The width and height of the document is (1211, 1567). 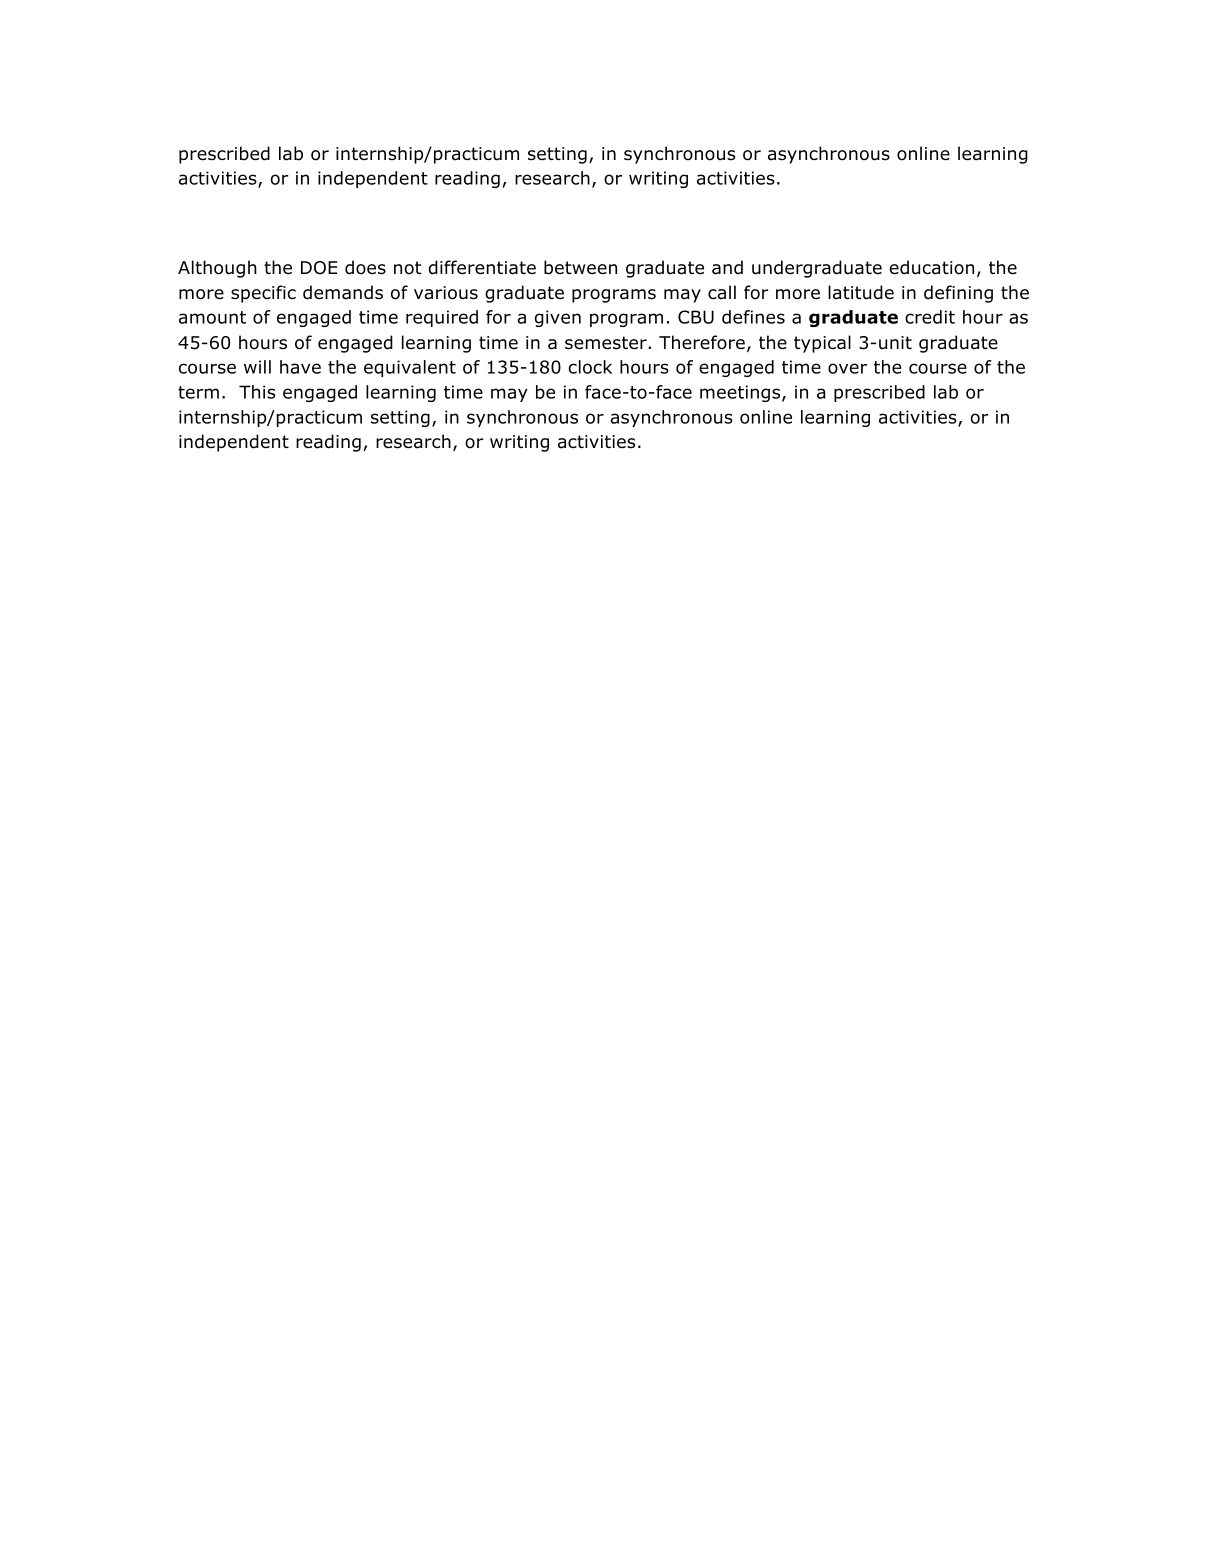 I want to click on education, so click(x=931, y=267).
